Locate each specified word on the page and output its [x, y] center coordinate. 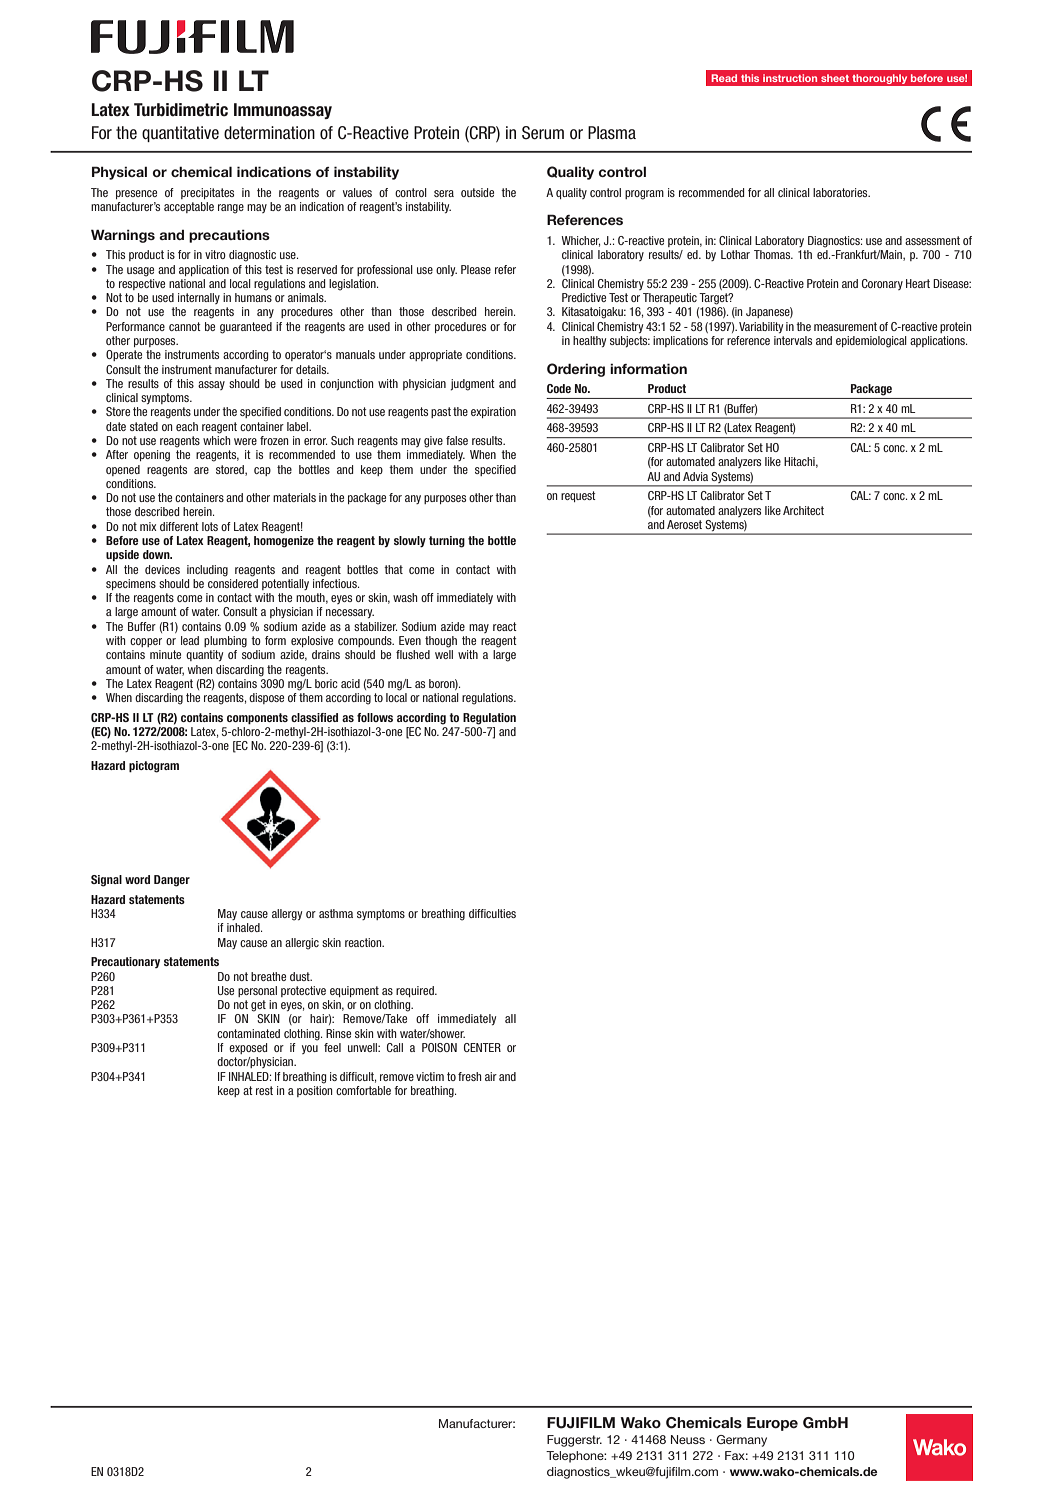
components [257, 719]
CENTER [482, 1047]
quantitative [180, 134]
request [578, 496]
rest [264, 1090]
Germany [741, 1441]
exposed [248, 1048]
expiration [493, 412]
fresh [469, 1076]
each [187, 426]
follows [375, 717]
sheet [835, 78]
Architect [803, 510]
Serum [543, 133]
